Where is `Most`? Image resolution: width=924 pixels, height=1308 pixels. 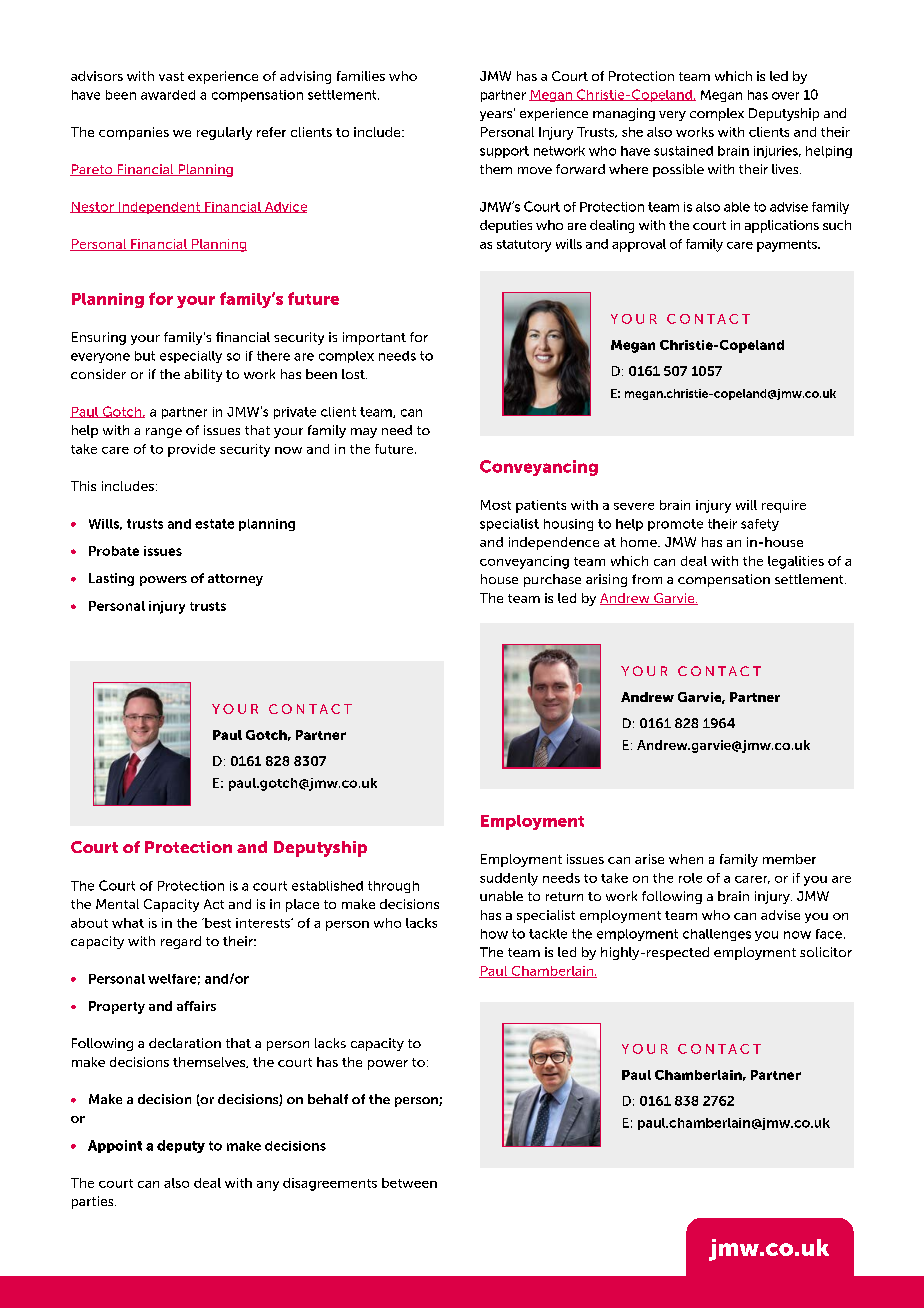
Most is located at coordinates (496, 505).
